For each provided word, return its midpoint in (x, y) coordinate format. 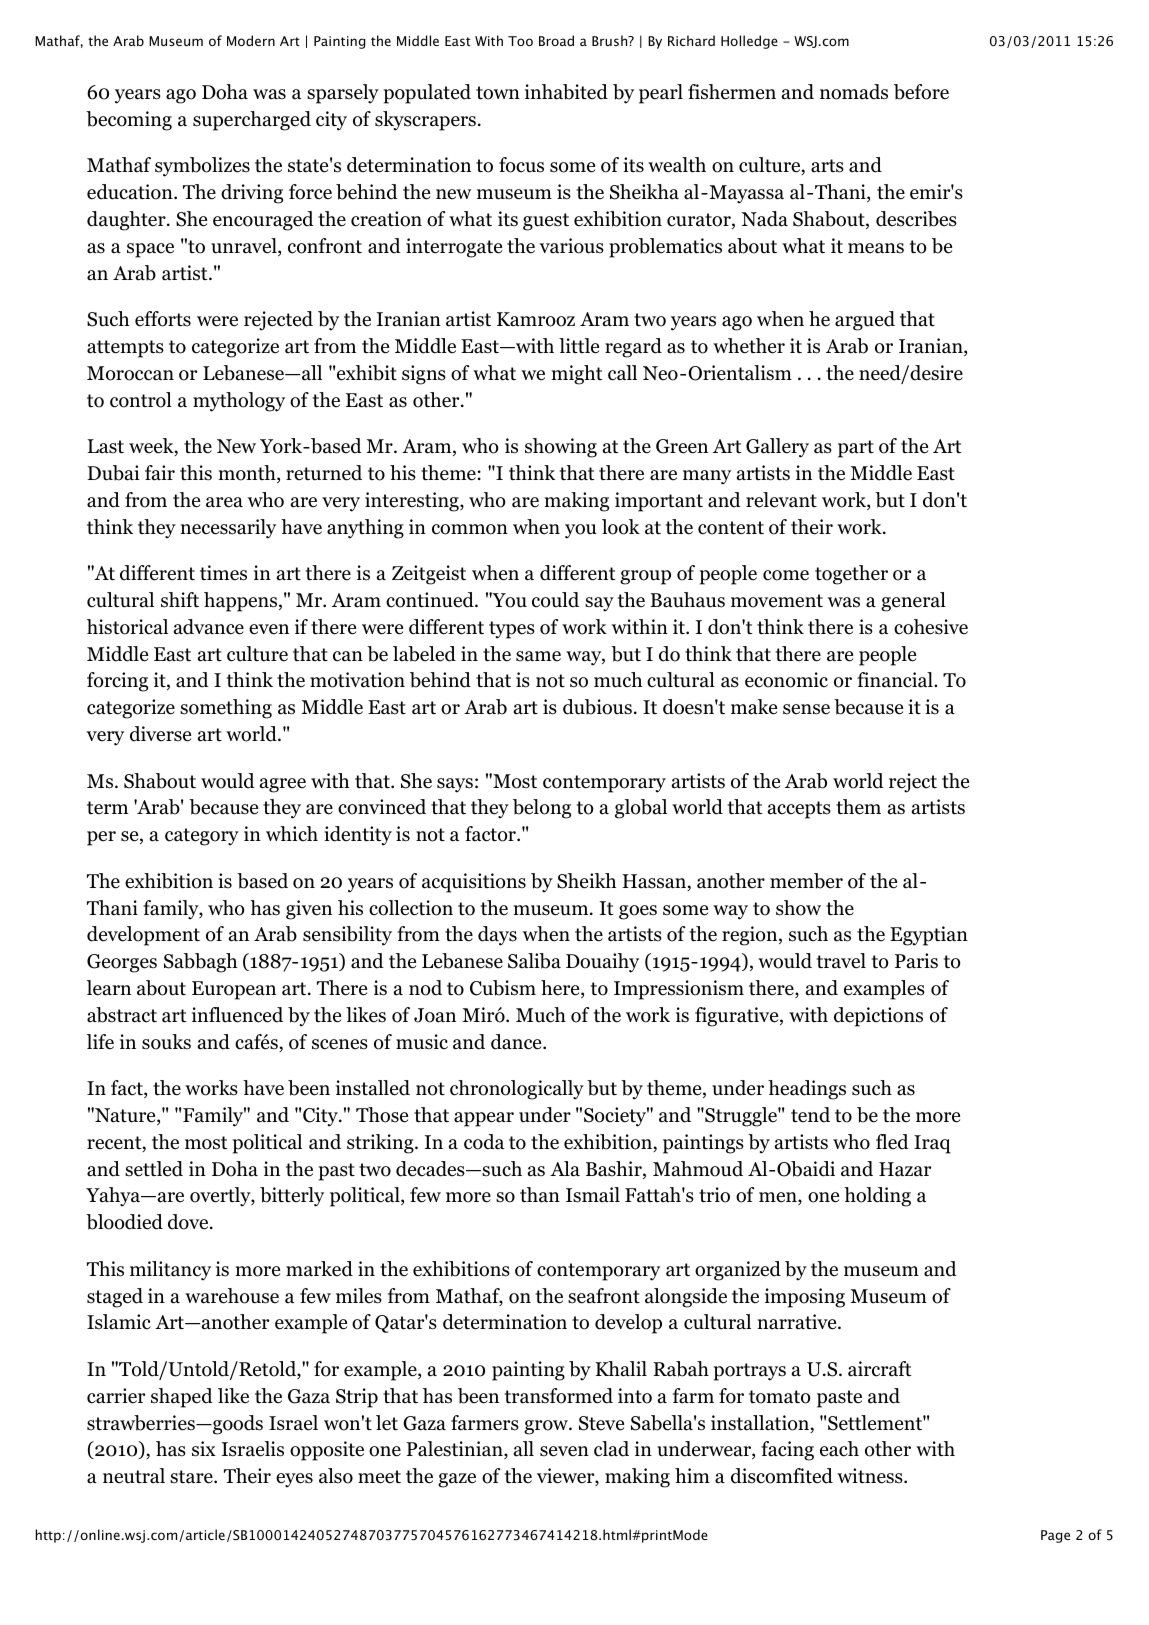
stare (192, 1477)
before (921, 92)
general (913, 602)
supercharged (252, 121)
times (223, 573)
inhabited (566, 92)
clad (611, 1449)
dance (517, 1042)
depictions (878, 1017)
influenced (237, 1015)
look (621, 527)
